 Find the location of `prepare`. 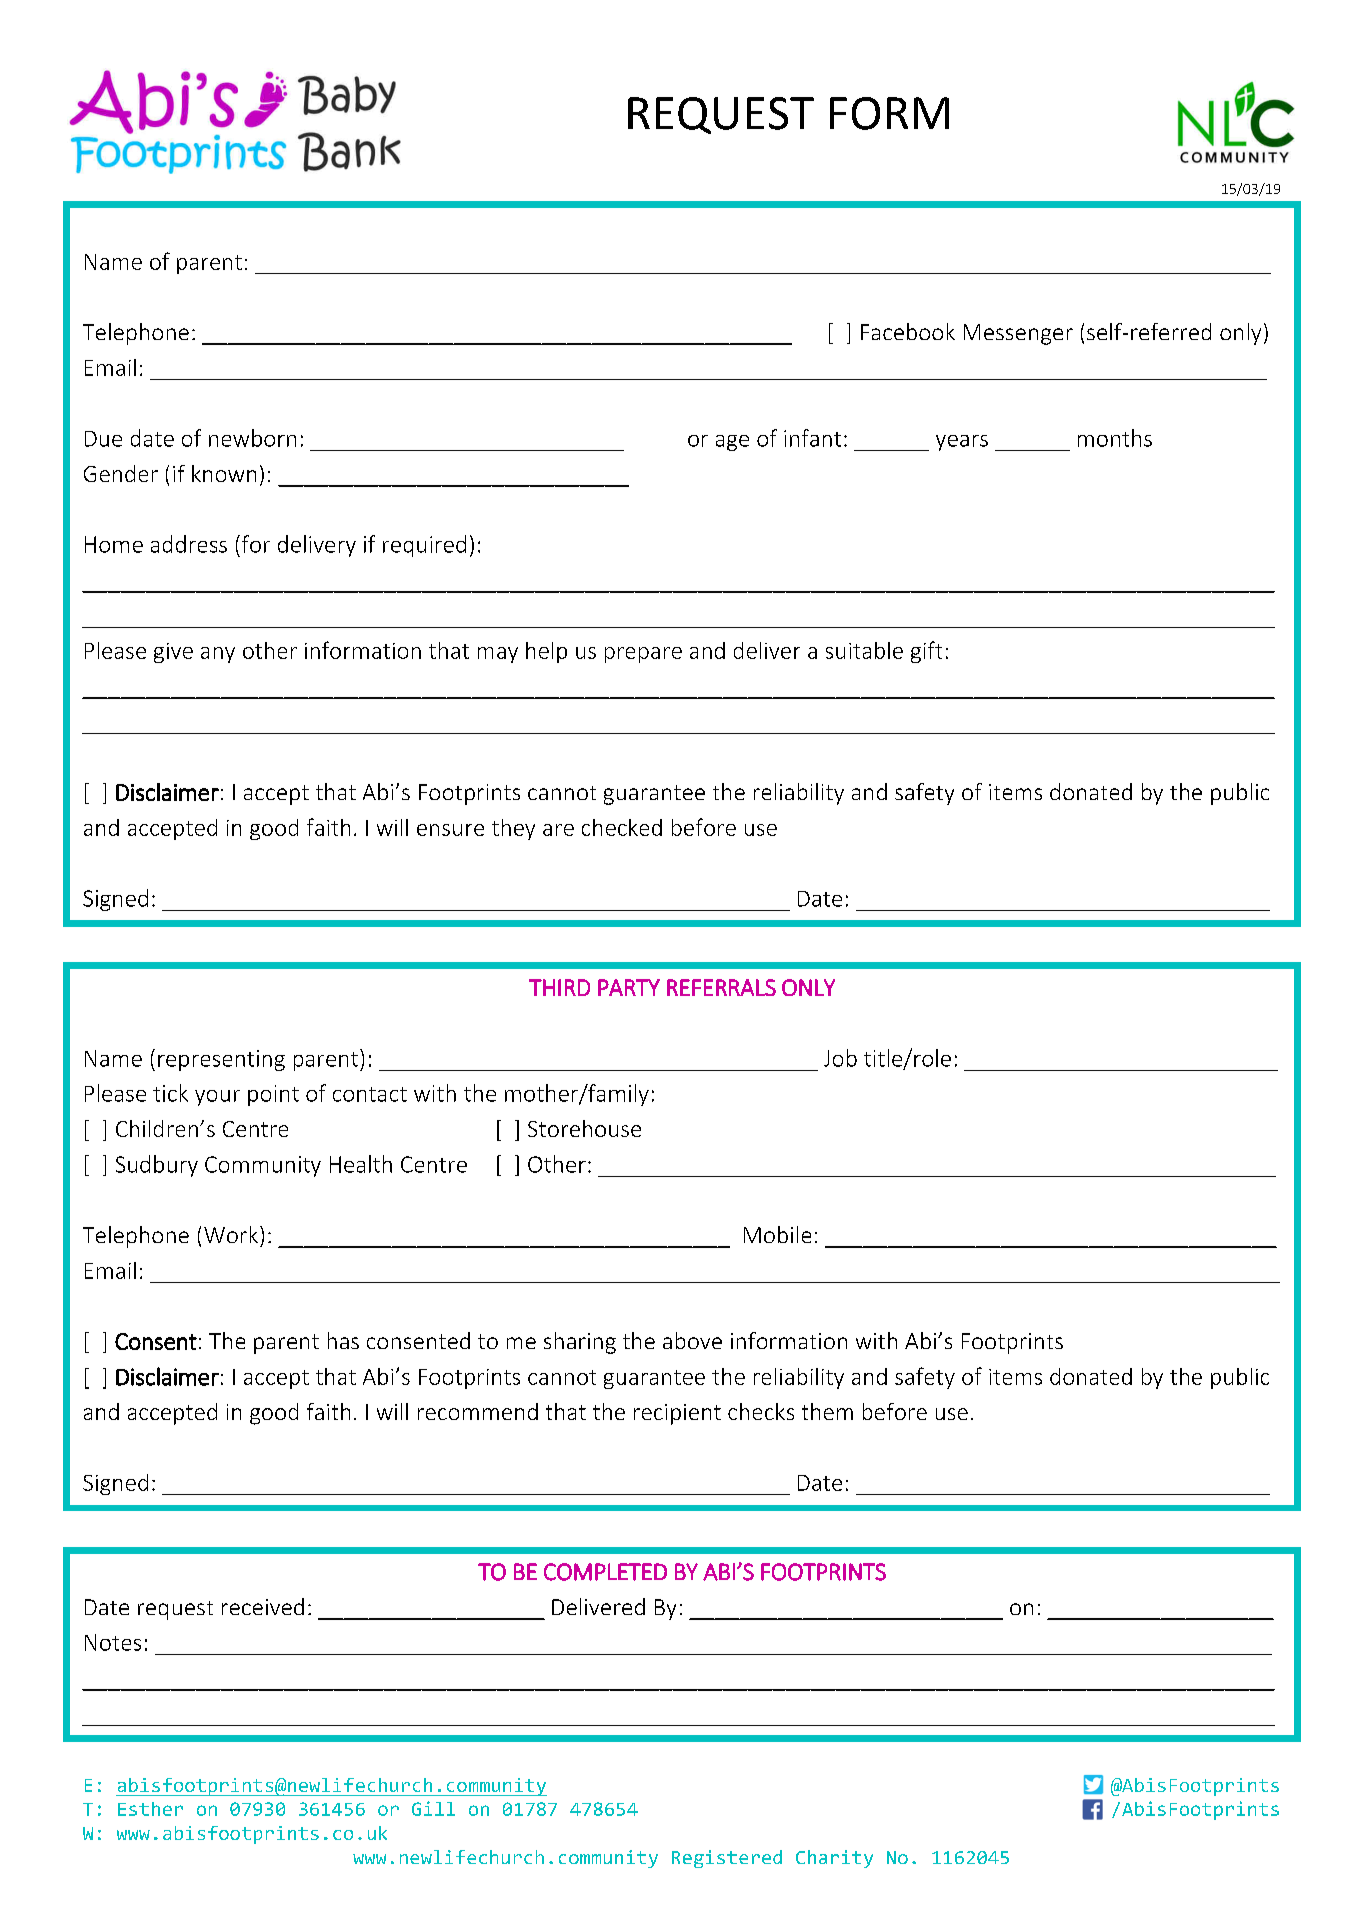

prepare is located at coordinates (643, 655).
